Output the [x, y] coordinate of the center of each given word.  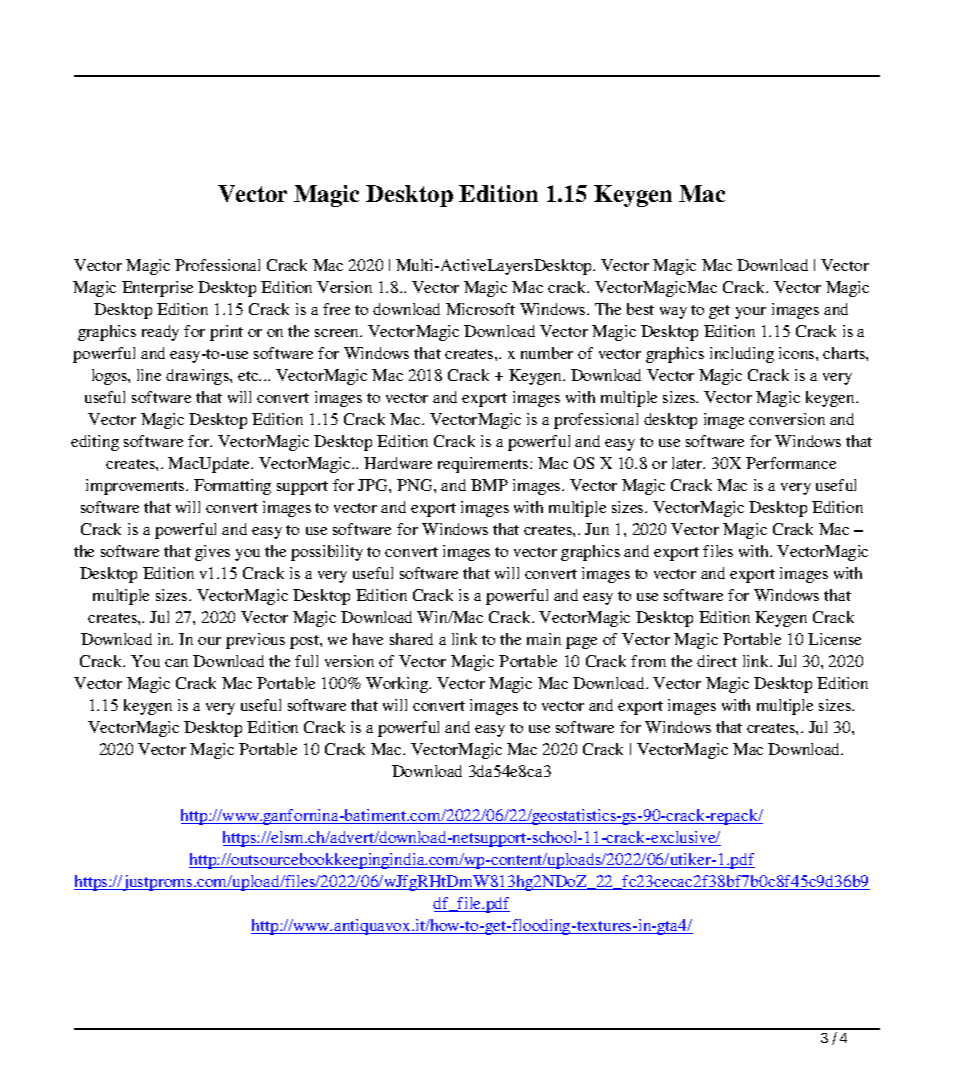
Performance [791, 463]
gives [212, 553]
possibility [327, 553]
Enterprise [157, 289]
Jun [597, 529]
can [176, 663]
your [750, 313]
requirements [484, 465]
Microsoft [480, 309]
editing [95, 443]
